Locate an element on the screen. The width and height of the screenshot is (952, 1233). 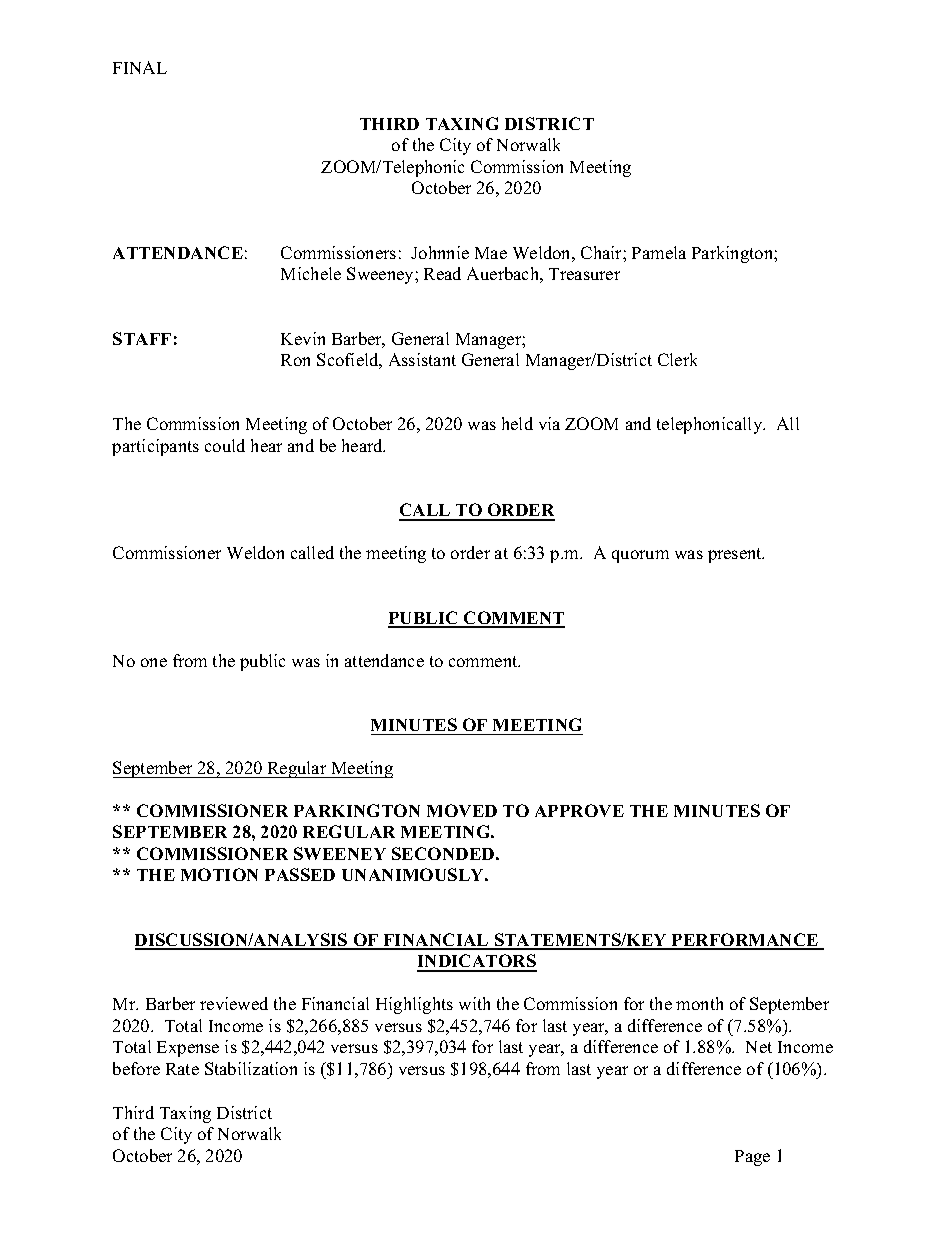
FINAL is located at coordinates (140, 67).
